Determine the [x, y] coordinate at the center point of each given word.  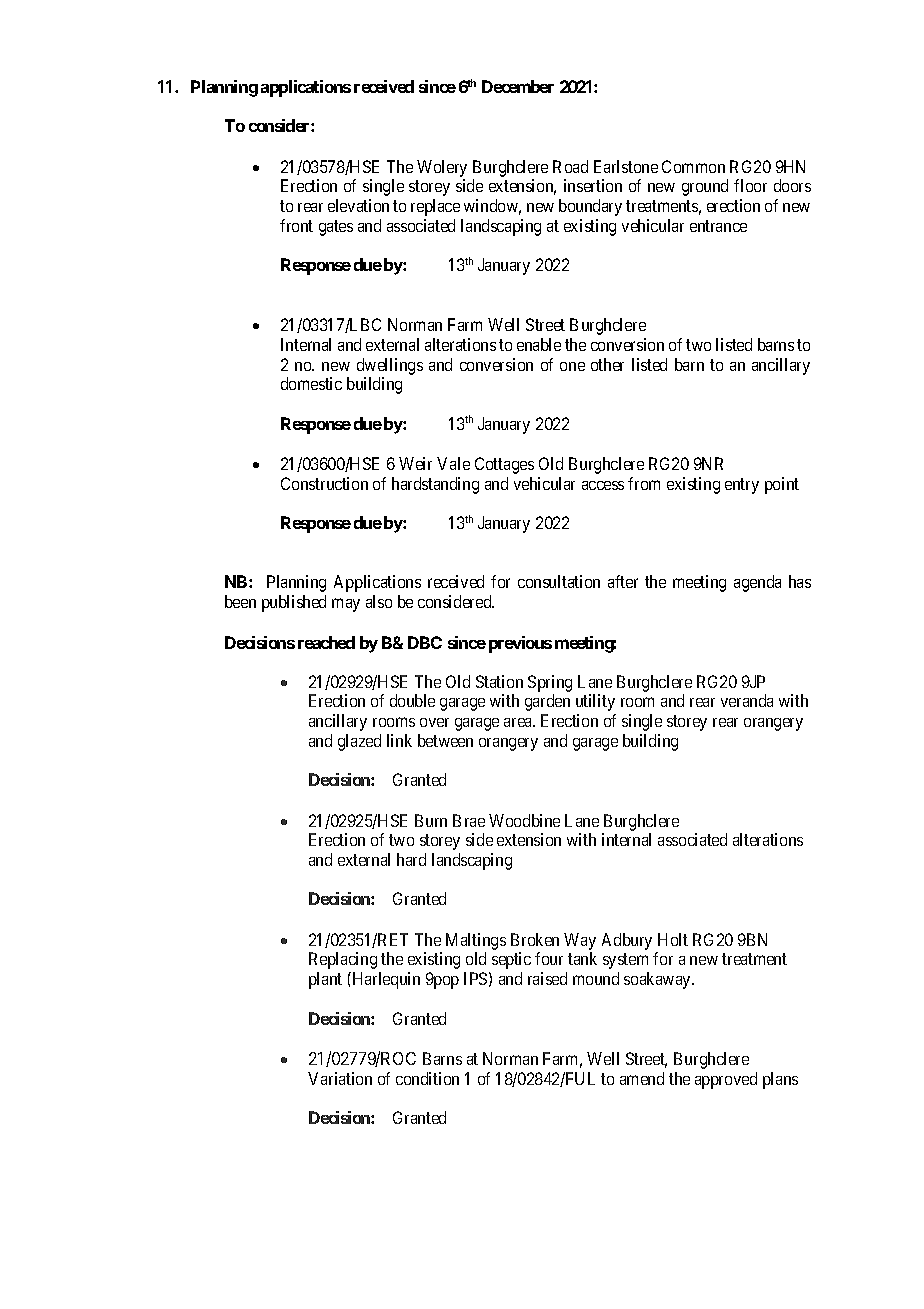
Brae [469, 820]
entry [742, 486]
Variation [340, 1078]
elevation [358, 205]
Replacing [343, 960]
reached [326, 642]
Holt [673, 939]
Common [693, 166]
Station [499, 681]
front [296, 225]
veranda [747, 700]
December [518, 86]
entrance [718, 226]
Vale [453, 463]
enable [539, 344]
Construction [324, 483]
